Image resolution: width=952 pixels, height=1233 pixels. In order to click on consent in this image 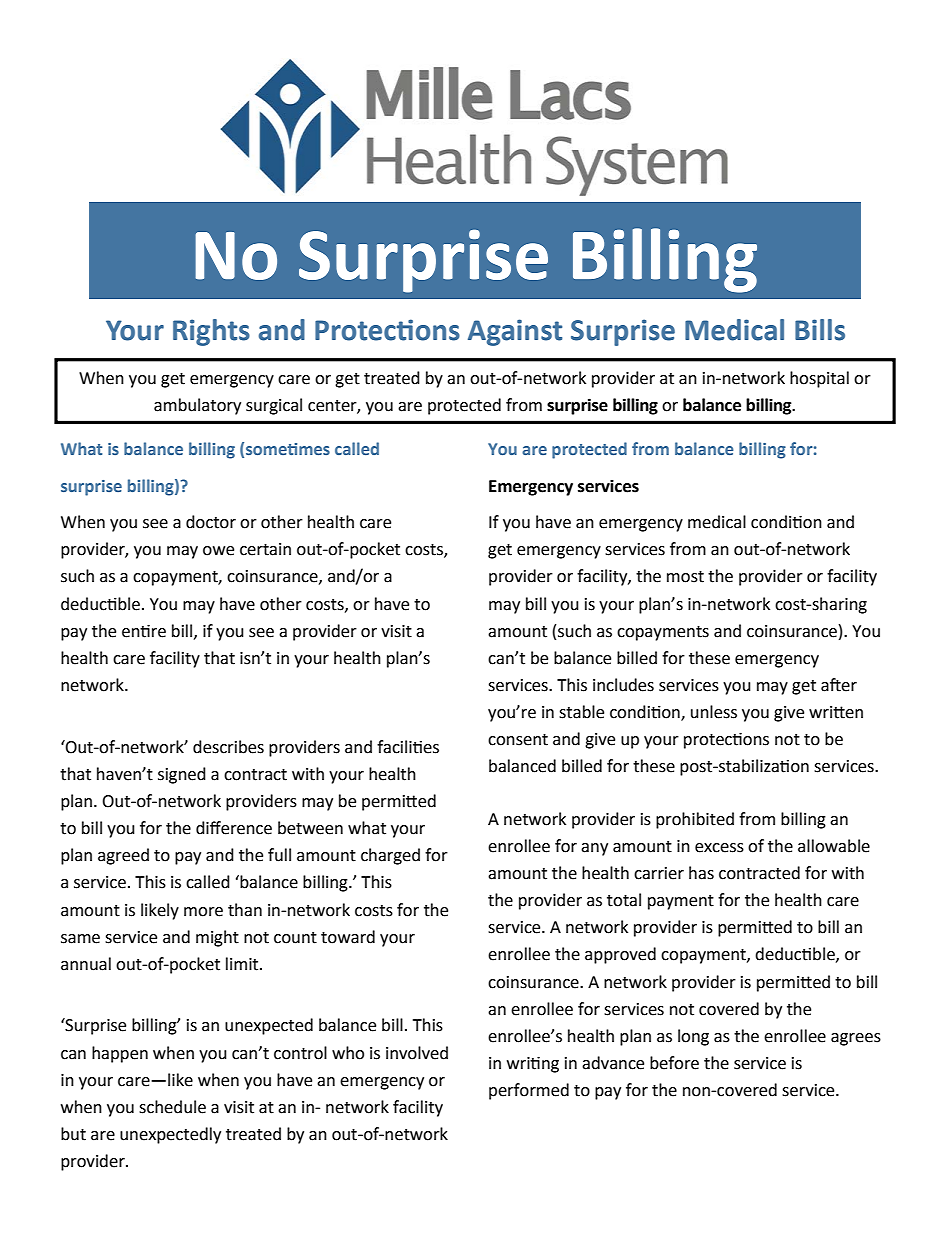, I will do `click(518, 740)`.
